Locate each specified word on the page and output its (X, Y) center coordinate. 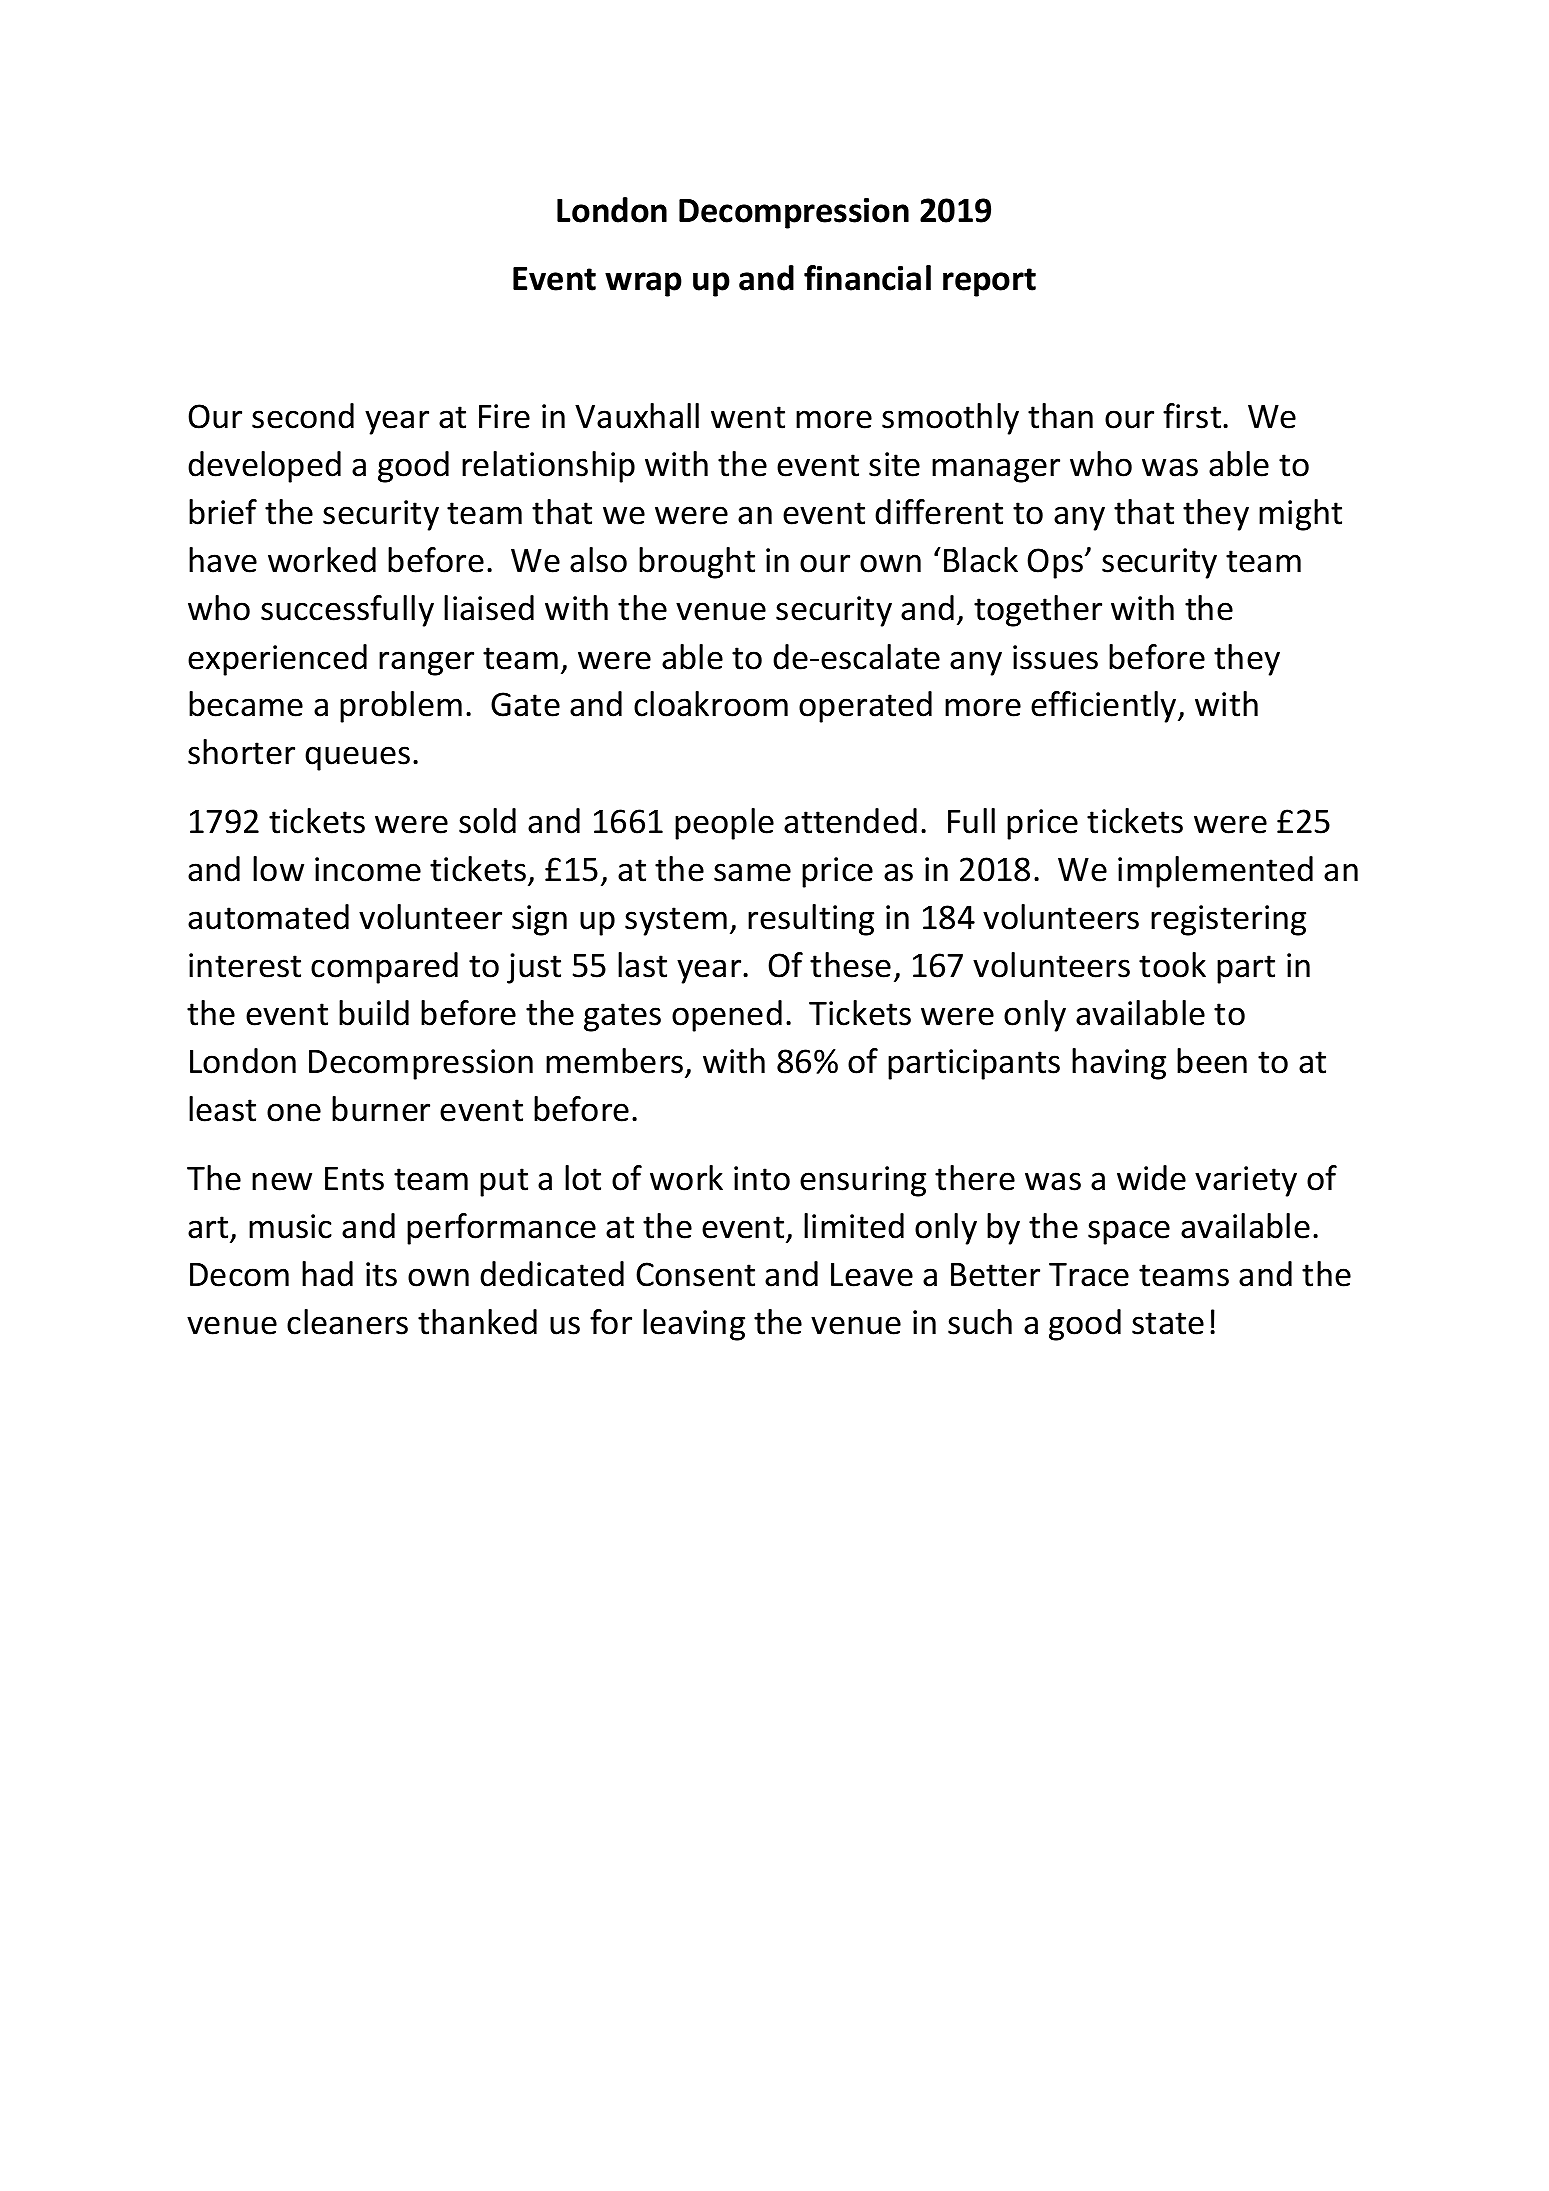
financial (867, 278)
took (1172, 965)
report (989, 282)
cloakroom (711, 704)
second (303, 416)
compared (384, 968)
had (327, 1274)
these (850, 965)
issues (1055, 657)
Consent (695, 1274)
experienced (277, 660)
